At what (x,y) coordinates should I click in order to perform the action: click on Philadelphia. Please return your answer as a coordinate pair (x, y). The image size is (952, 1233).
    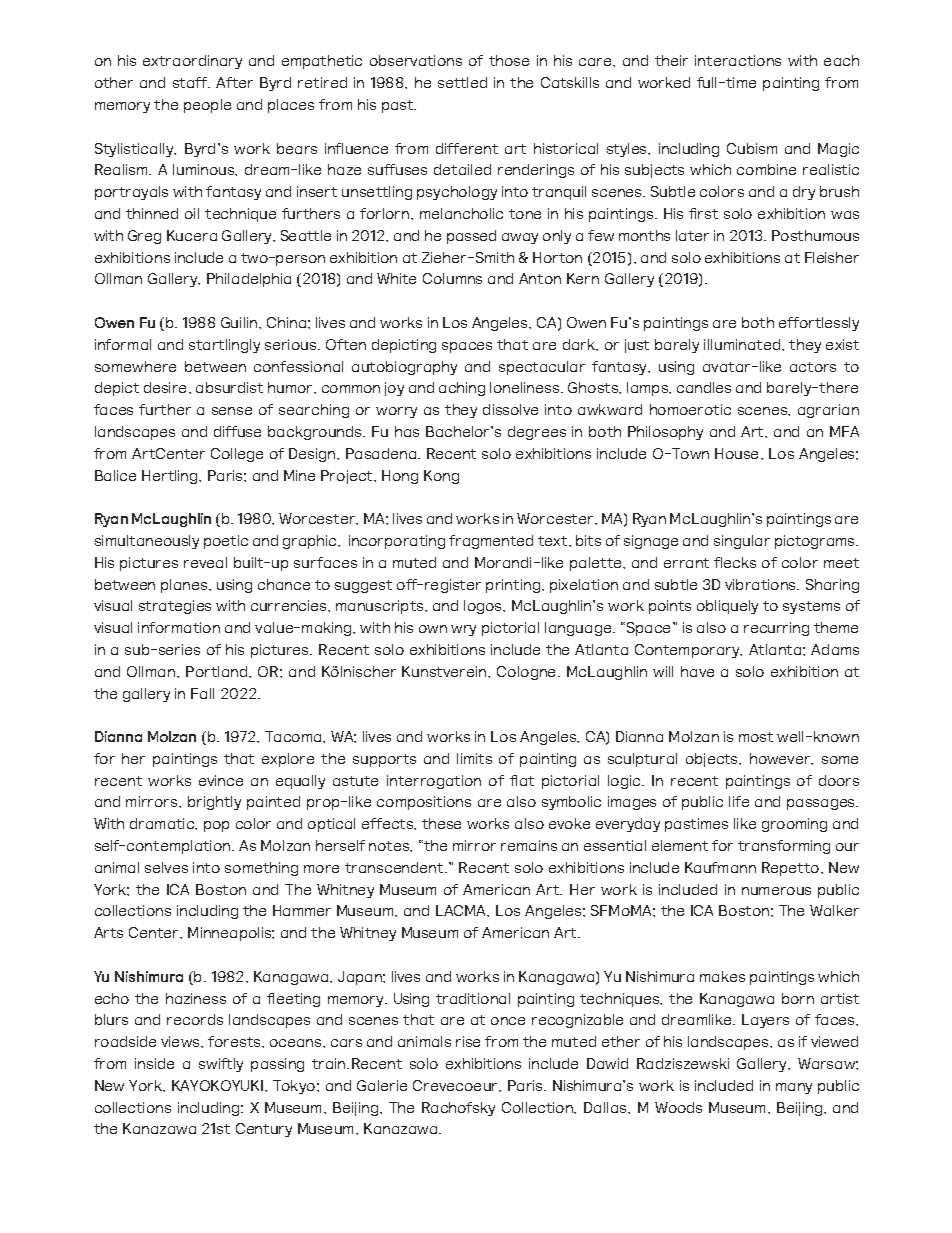
    Looking at the image, I should click on (249, 280).
